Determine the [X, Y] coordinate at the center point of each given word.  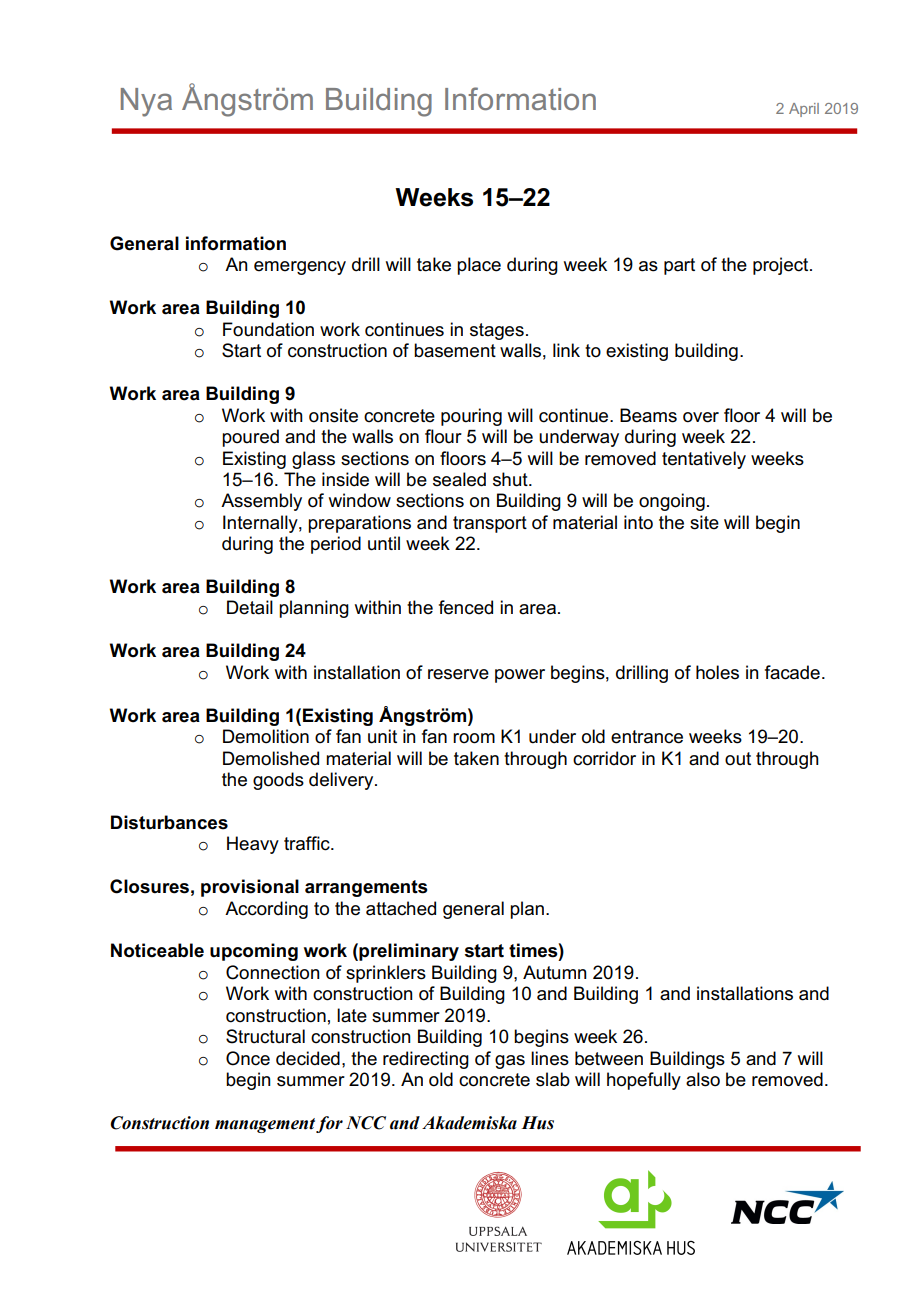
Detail [250, 607]
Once [248, 1058]
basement [455, 350]
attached [401, 908]
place [479, 266]
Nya [146, 102]
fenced [466, 607]
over [701, 417]
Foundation [268, 329]
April [804, 110]
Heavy [253, 845]
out [738, 759]
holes [717, 672]
